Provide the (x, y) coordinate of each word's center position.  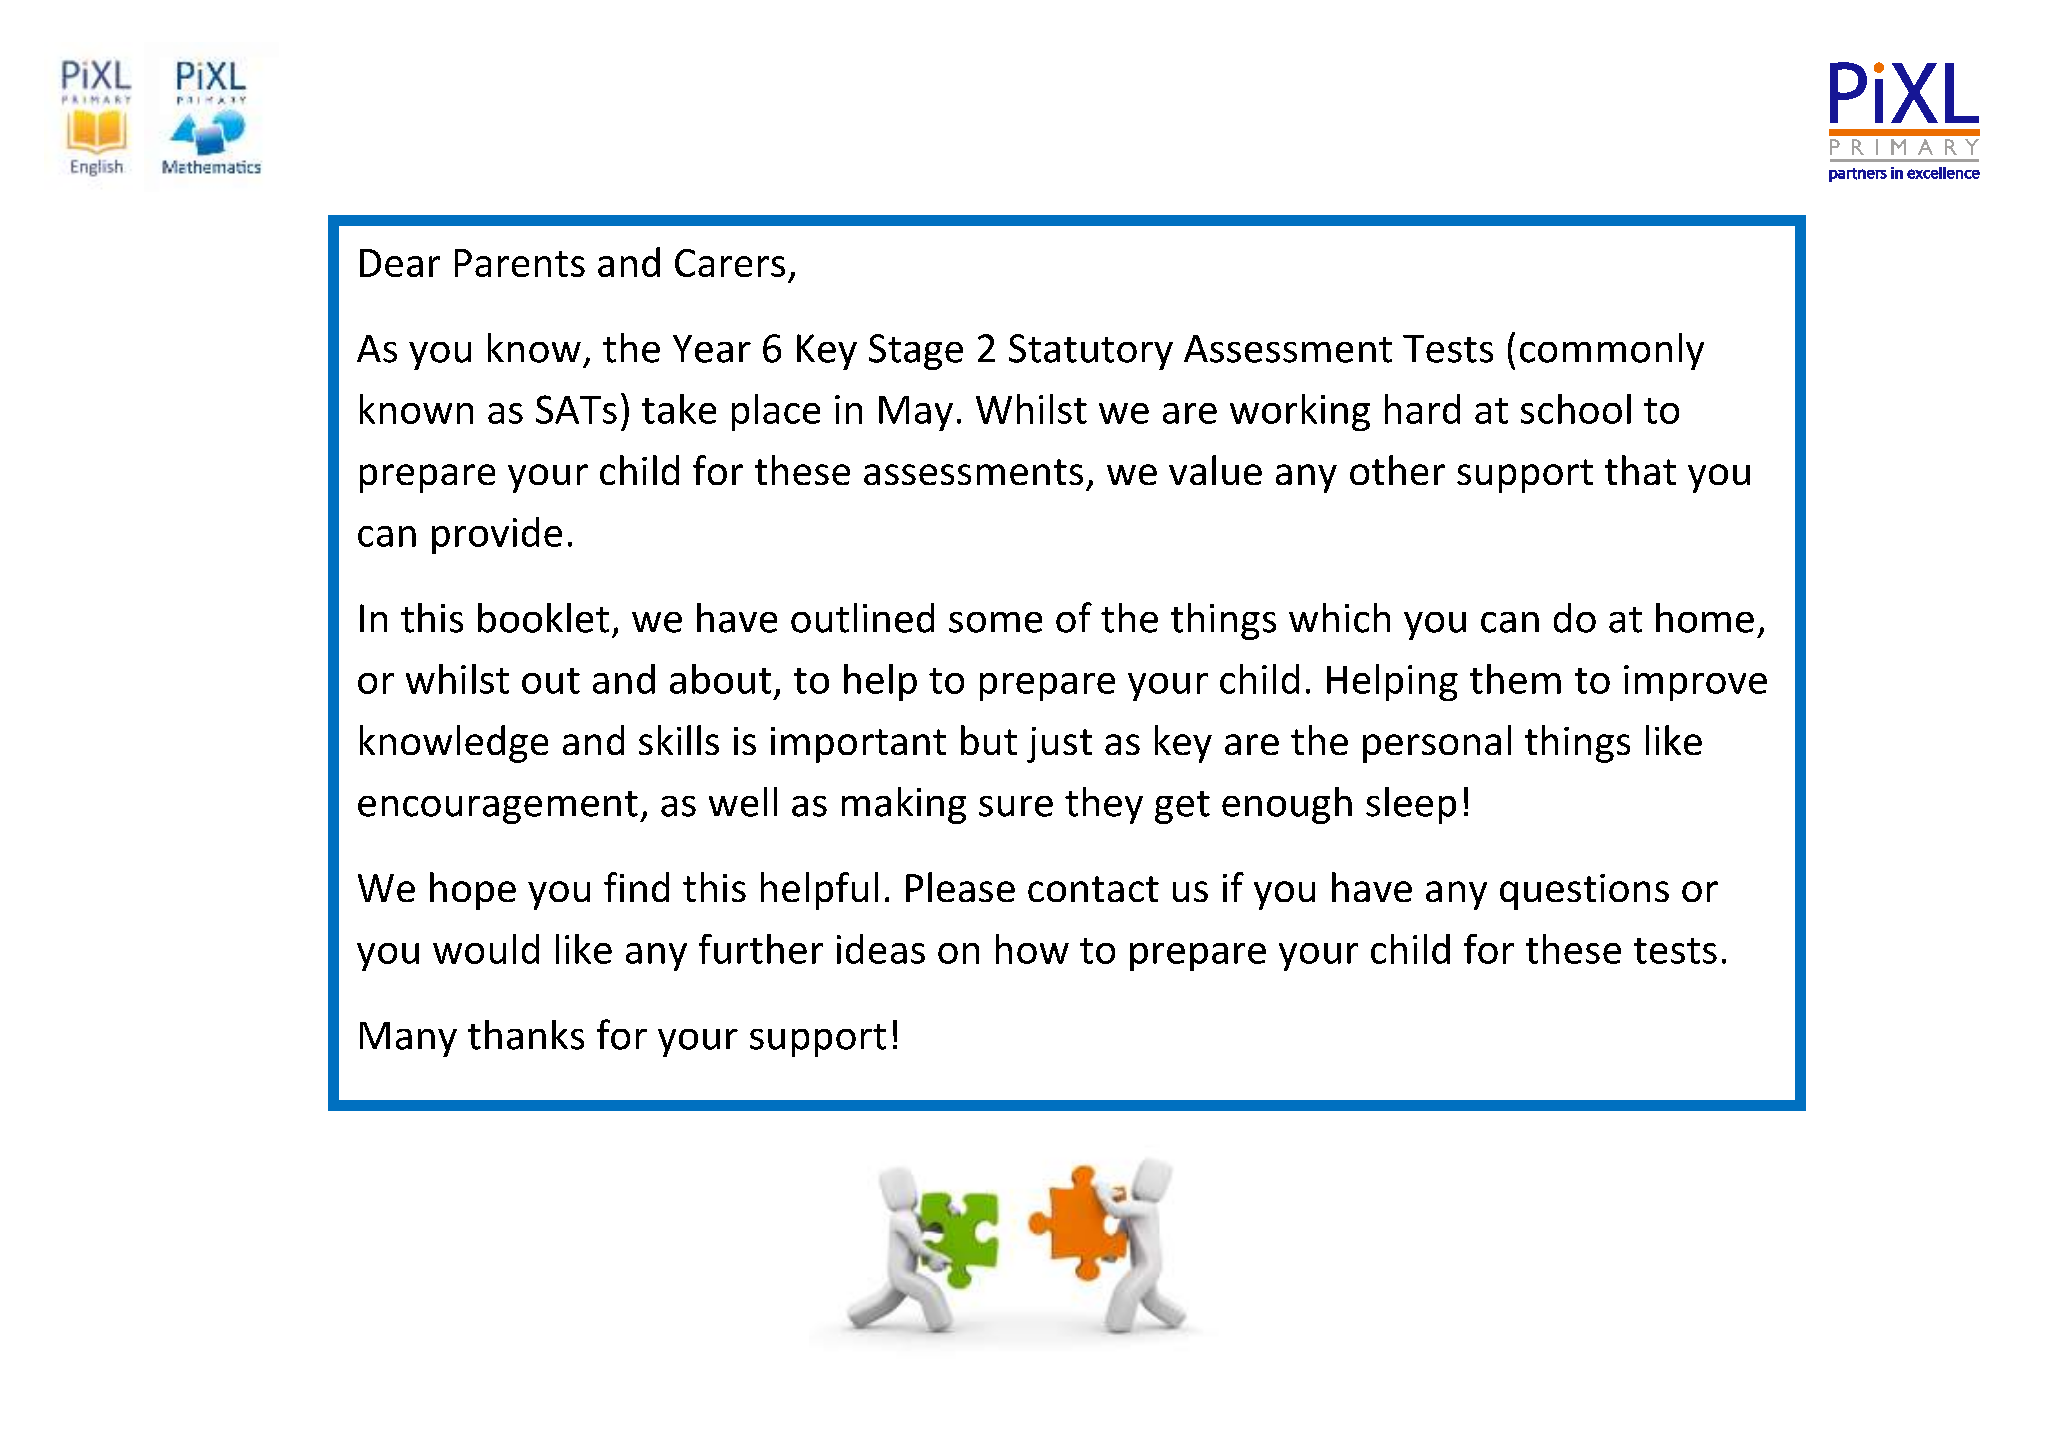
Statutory (1091, 352)
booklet (543, 618)
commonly (1612, 351)
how (1032, 949)
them (1515, 679)
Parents (520, 263)
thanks (526, 1035)
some (995, 622)
